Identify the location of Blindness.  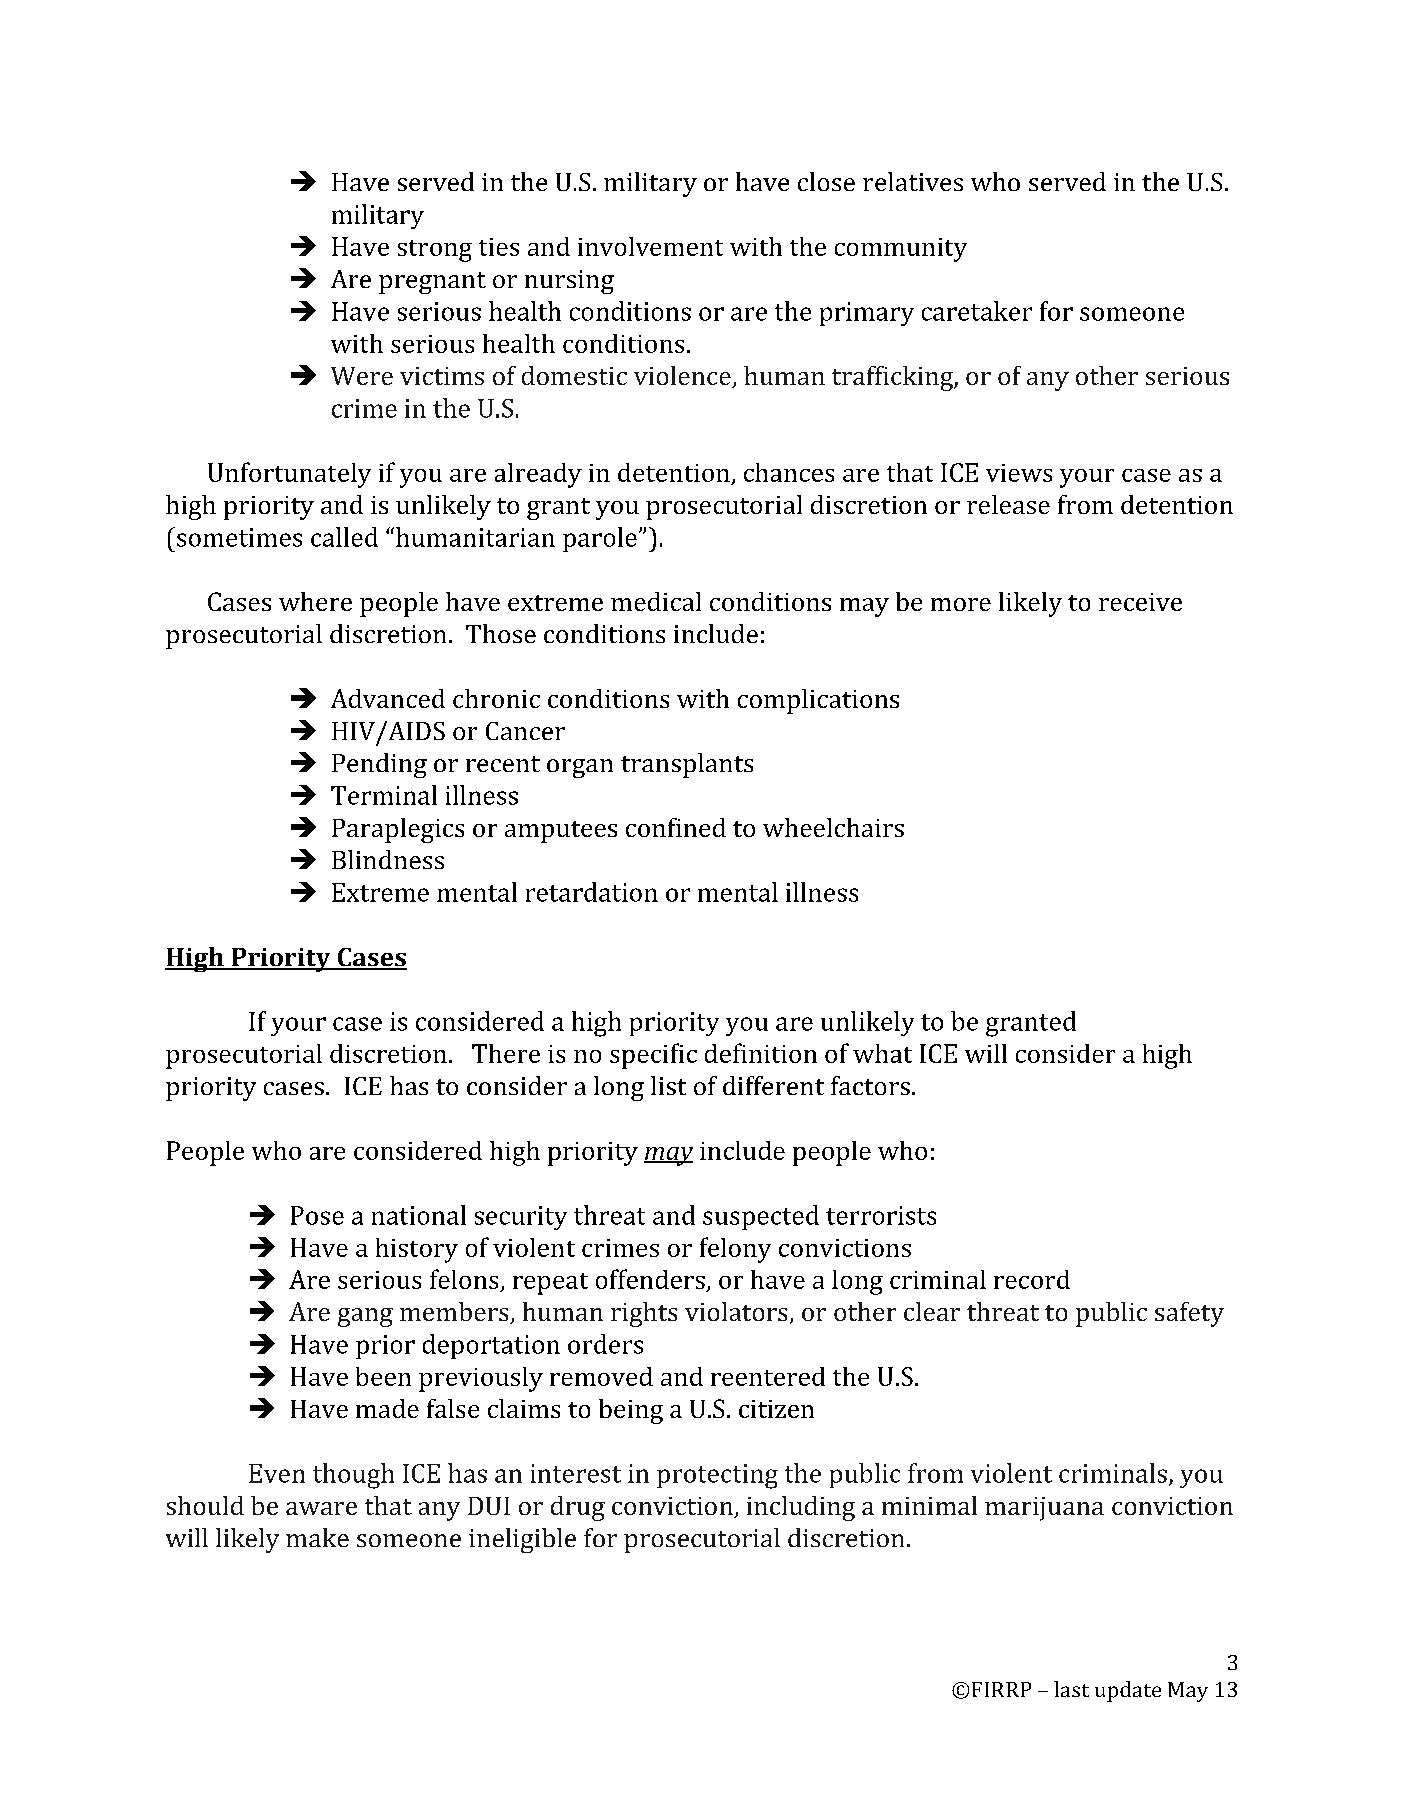
(388, 859).
